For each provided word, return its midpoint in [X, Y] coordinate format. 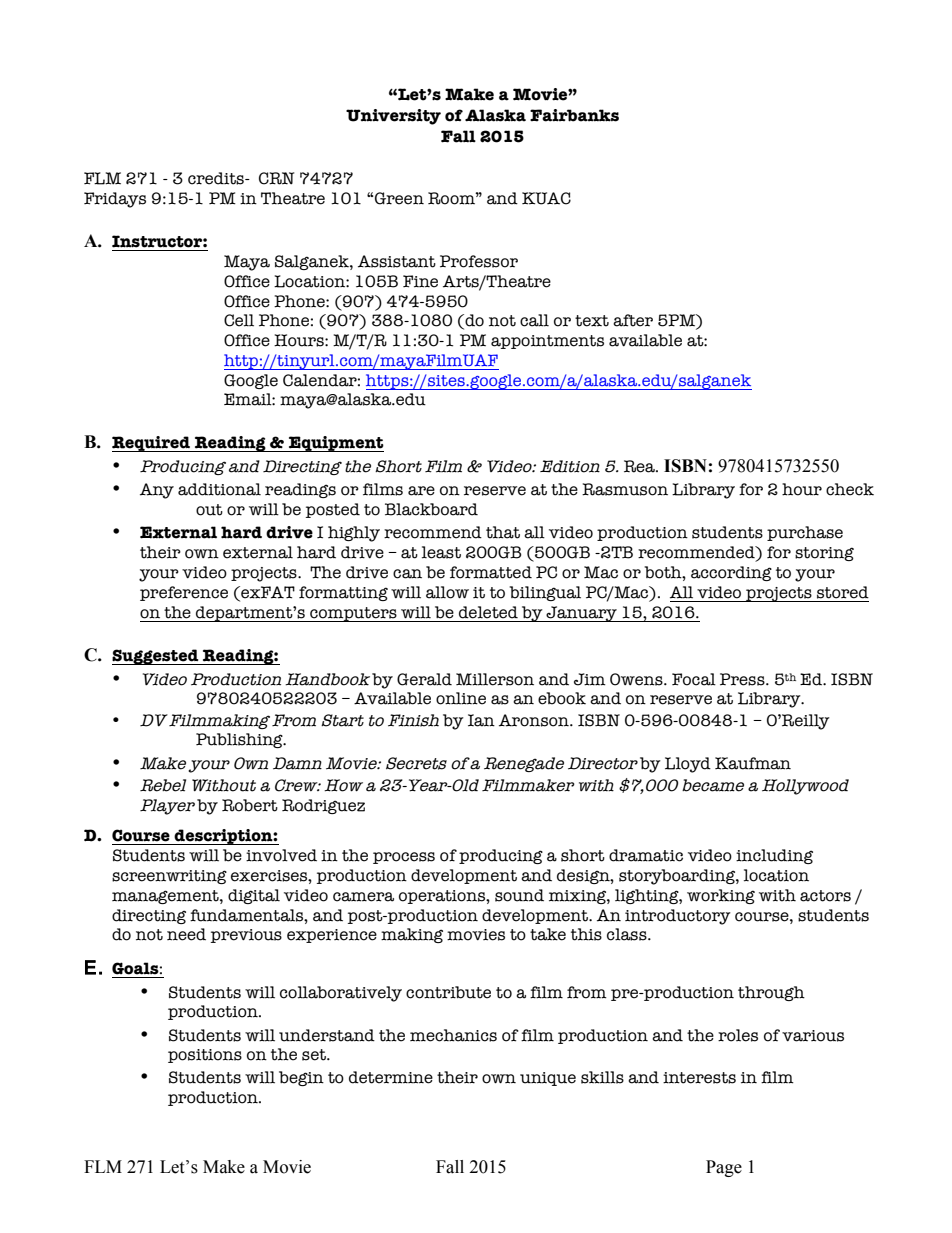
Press [743, 679]
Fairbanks [574, 115]
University [393, 117]
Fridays [115, 200]
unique [548, 1079]
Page [724, 1168]
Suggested [156, 657]
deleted [488, 612]
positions [205, 1056]
